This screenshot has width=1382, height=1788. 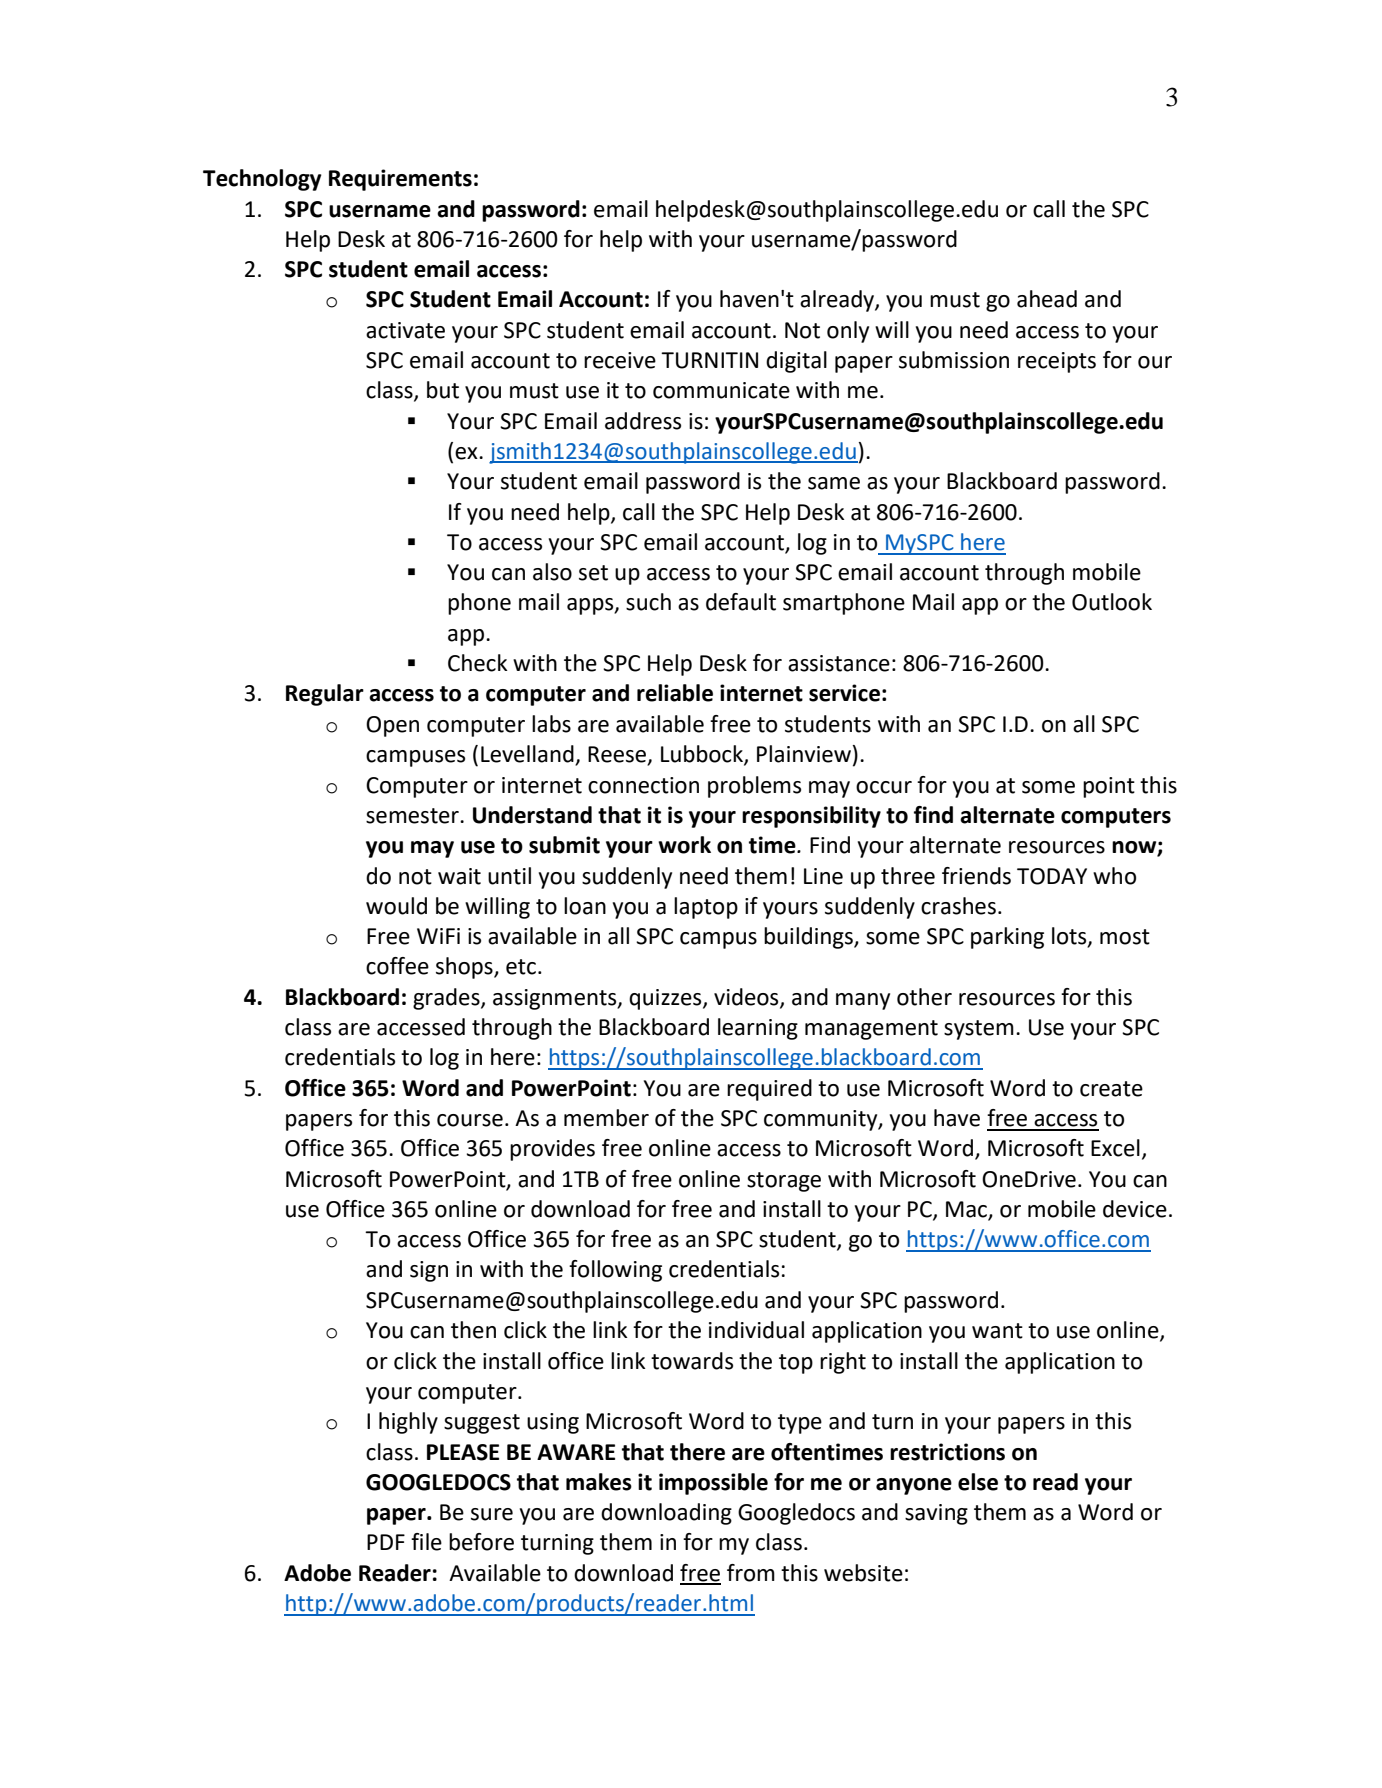 What do you see at coordinates (706, 908) in the screenshot?
I see `laptop` at bounding box center [706, 908].
